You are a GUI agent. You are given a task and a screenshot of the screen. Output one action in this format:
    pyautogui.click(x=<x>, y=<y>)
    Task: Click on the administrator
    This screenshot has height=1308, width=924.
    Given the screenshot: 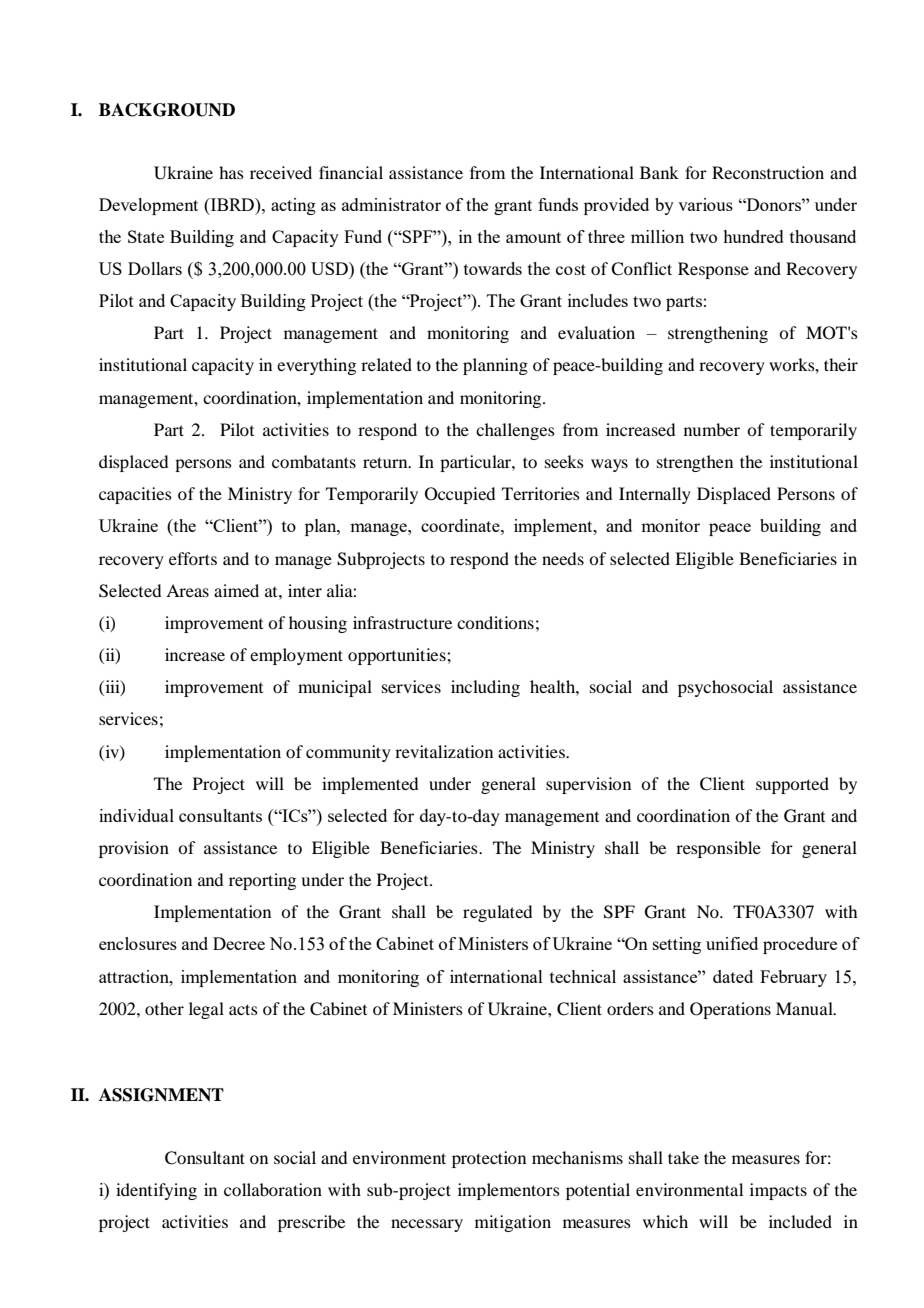 What is the action you would take?
    pyautogui.click(x=391, y=204)
